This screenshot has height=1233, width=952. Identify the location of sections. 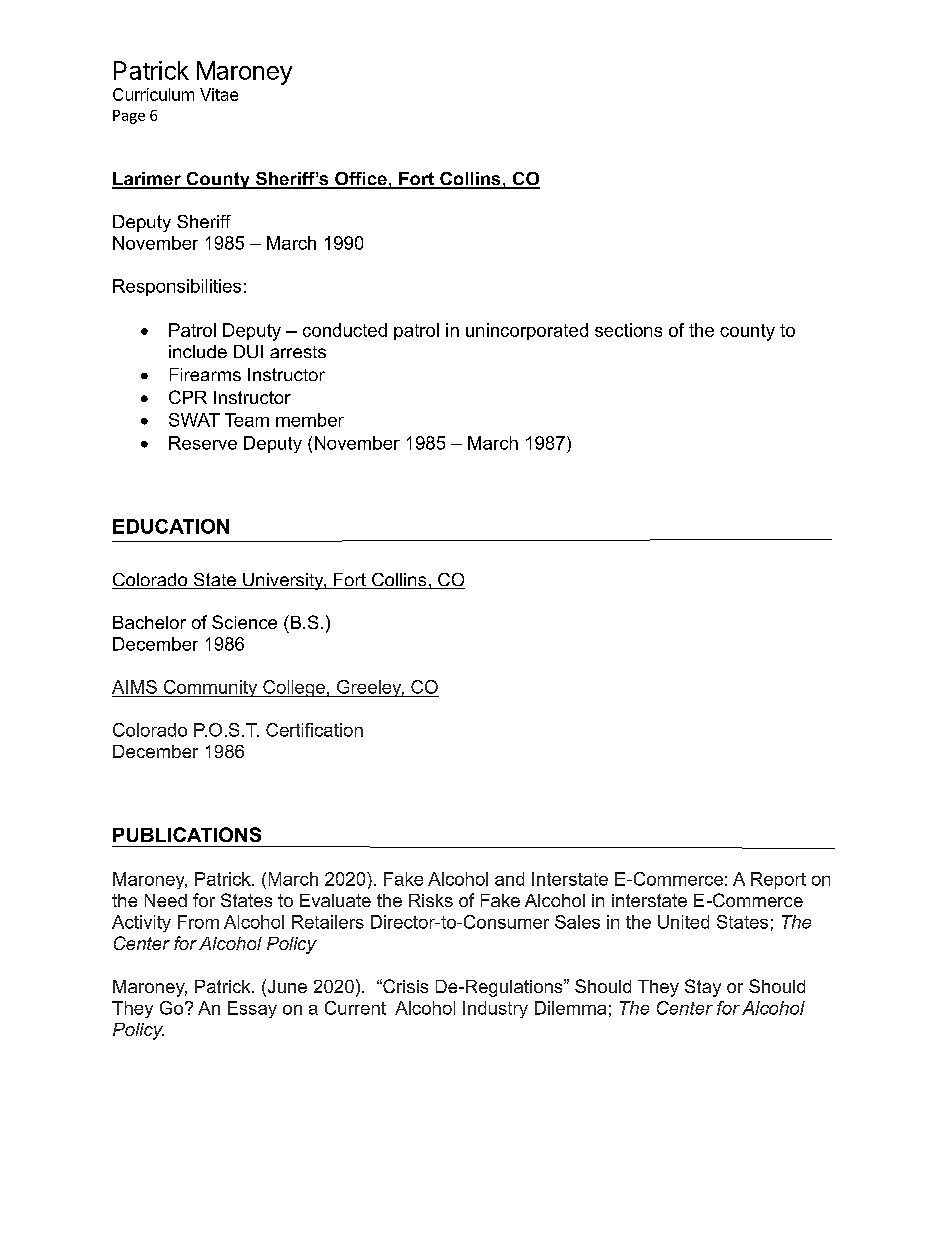
(628, 330).
